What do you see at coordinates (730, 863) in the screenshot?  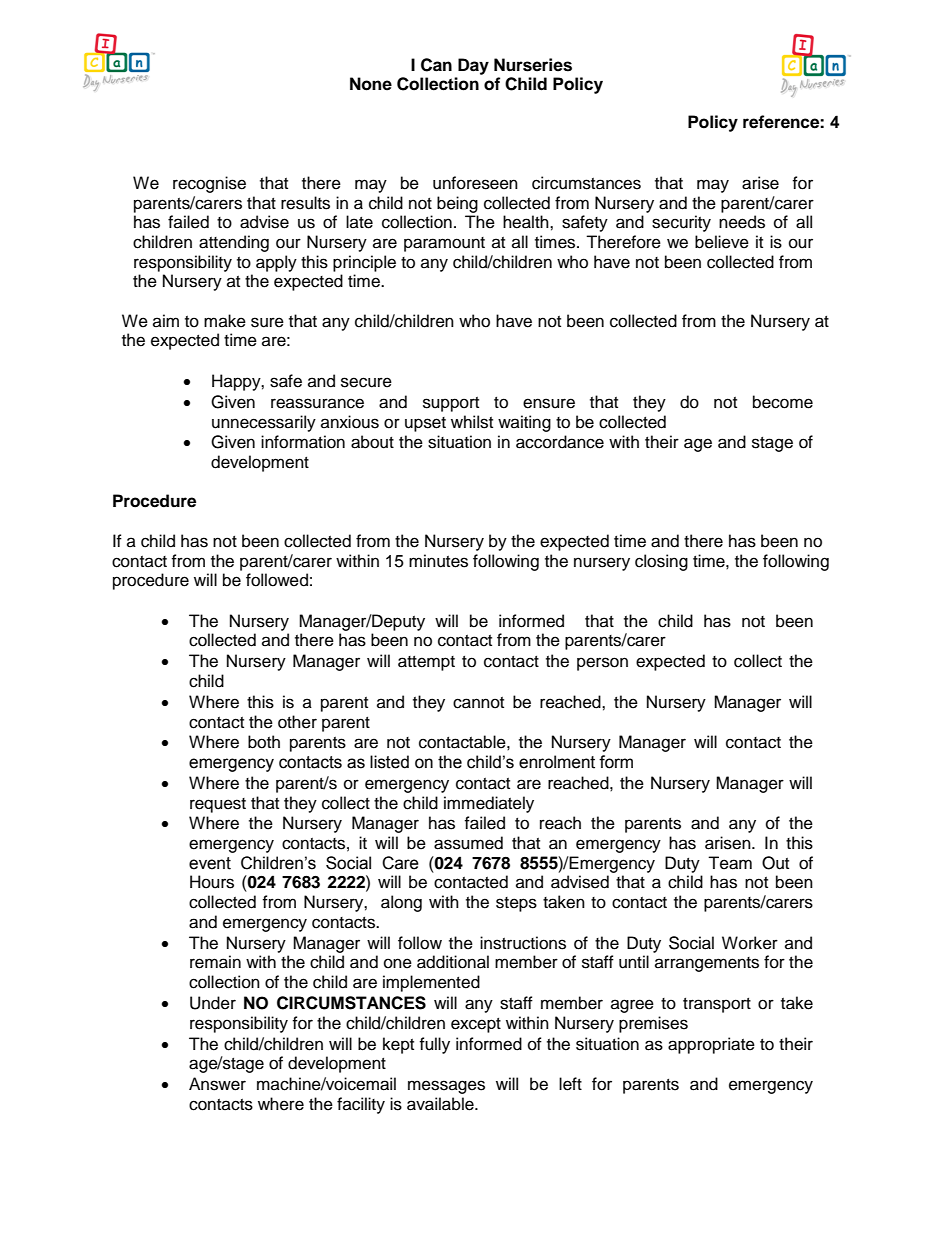 I see `Team` at bounding box center [730, 863].
